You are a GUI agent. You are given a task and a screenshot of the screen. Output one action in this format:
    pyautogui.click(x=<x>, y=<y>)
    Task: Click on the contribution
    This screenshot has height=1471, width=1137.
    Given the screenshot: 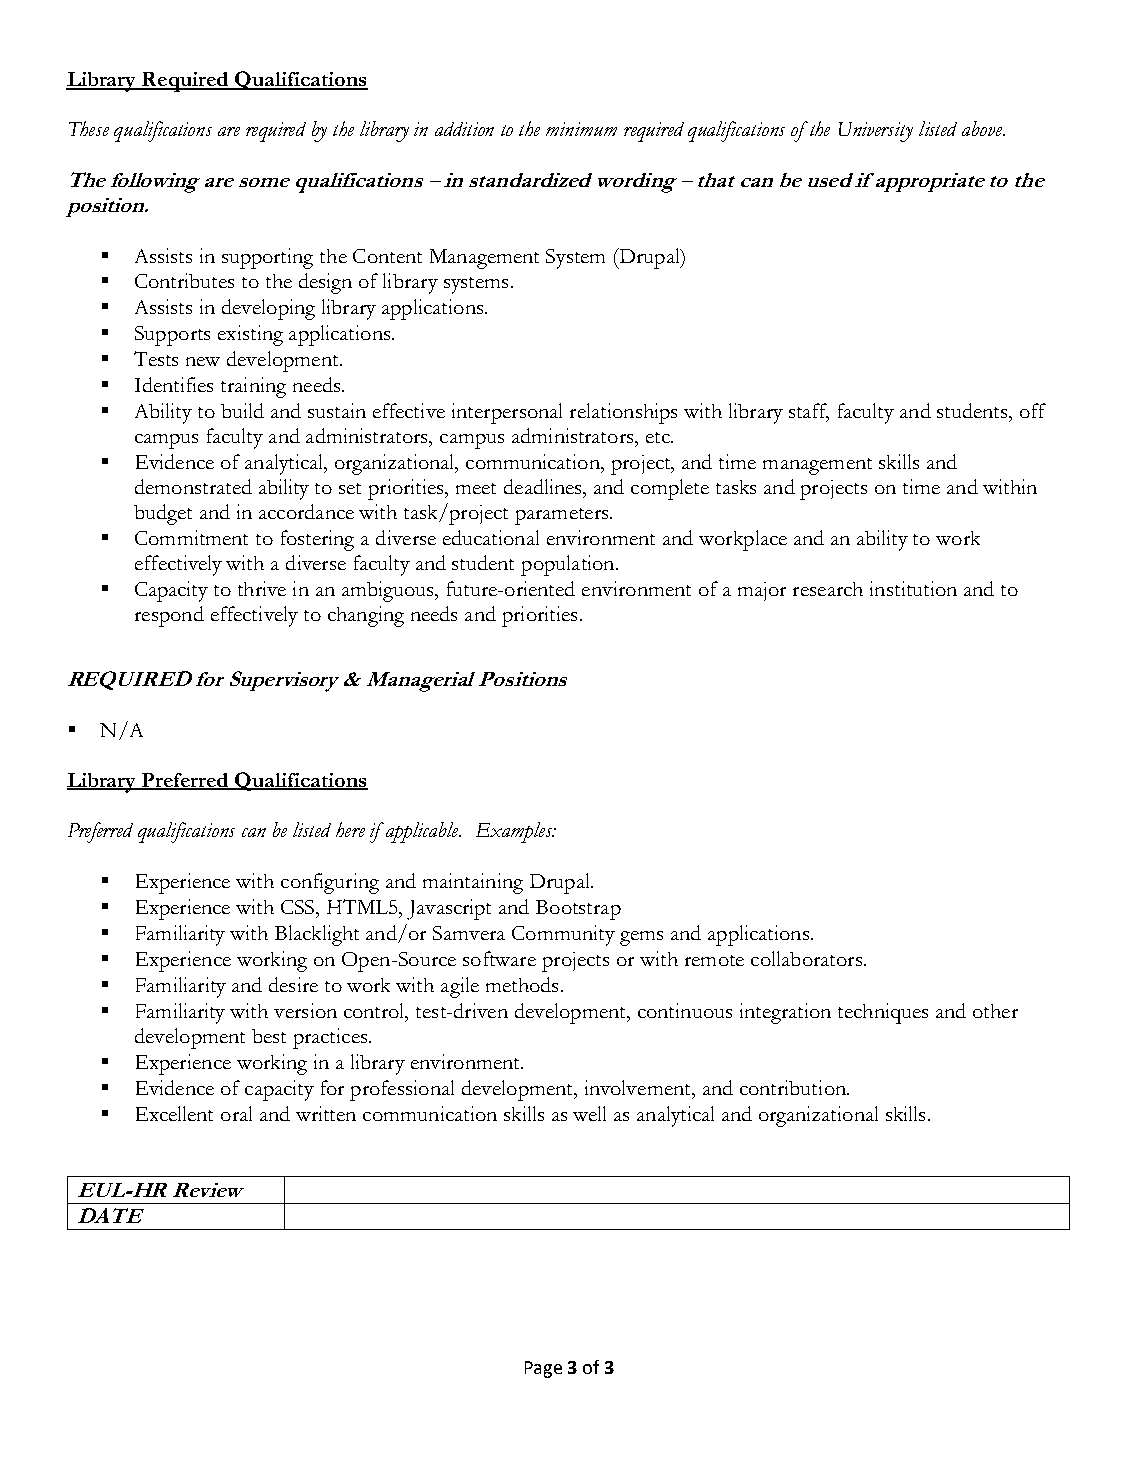 What is the action you would take?
    pyautogui.click(x=794, y=1087)
